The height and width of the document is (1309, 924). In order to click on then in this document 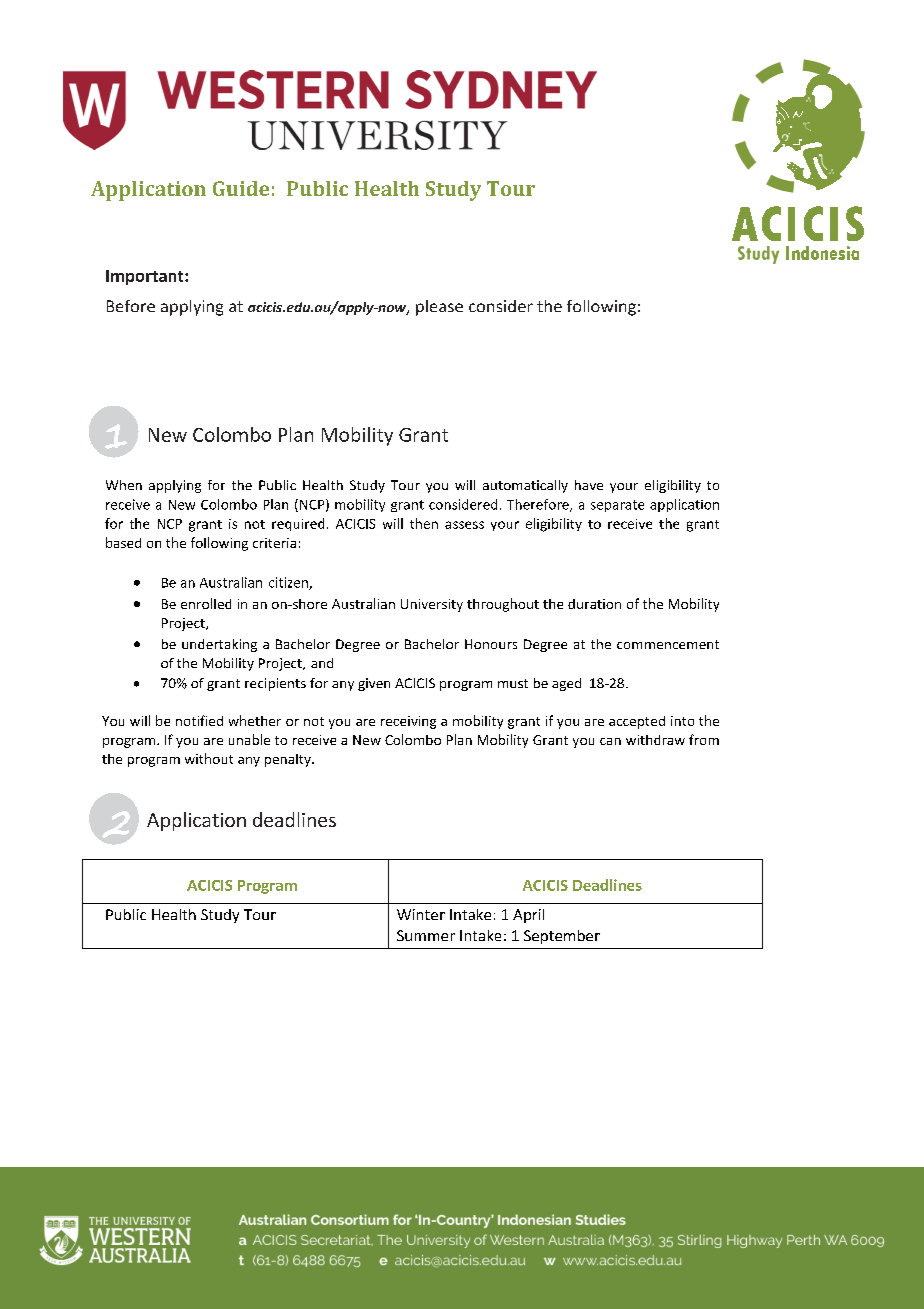, I will do `click(424, 523)`.
